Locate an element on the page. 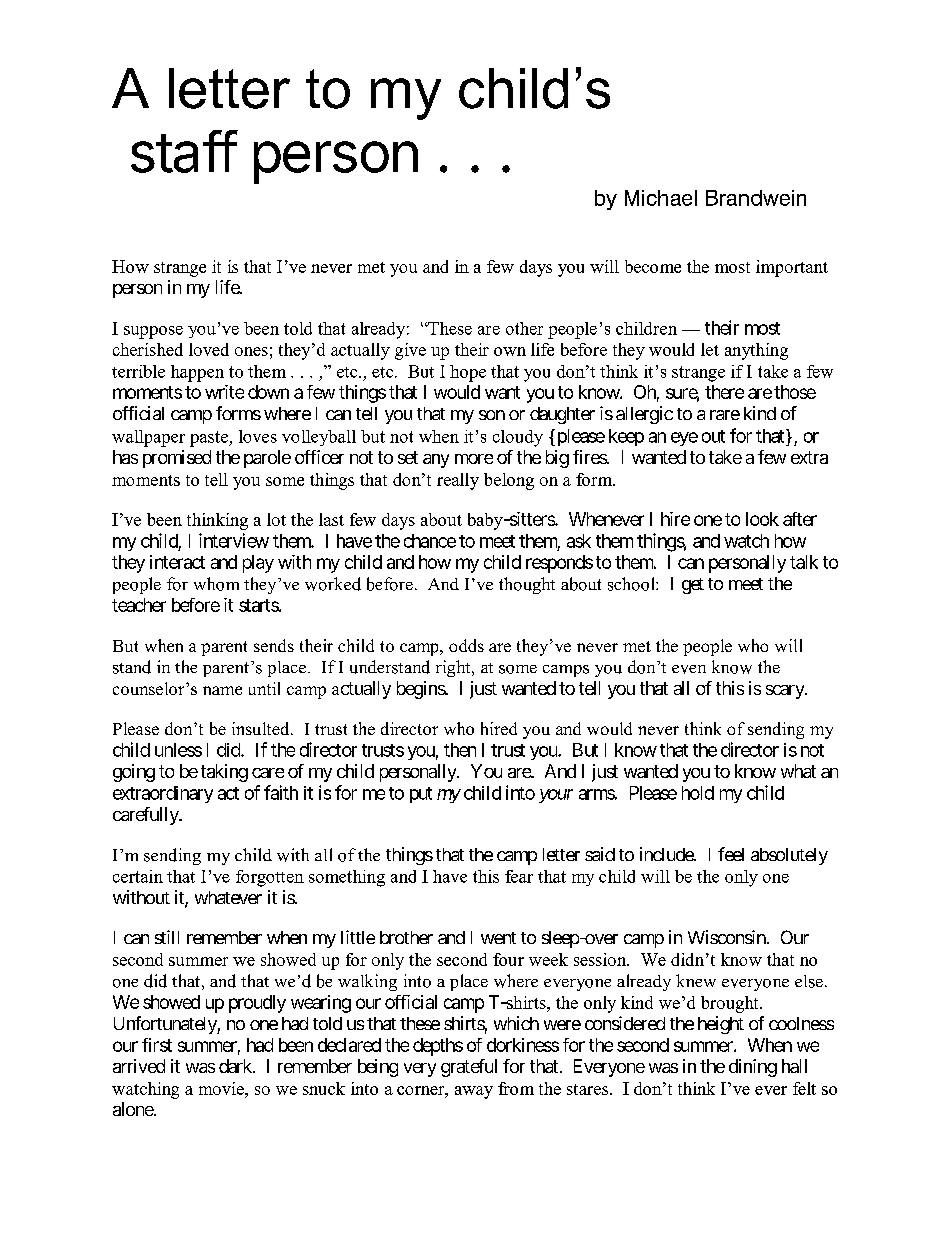 Image resolution: width=952 pixels, height=1233 pixels. still is located at coordinates (167, 937).
